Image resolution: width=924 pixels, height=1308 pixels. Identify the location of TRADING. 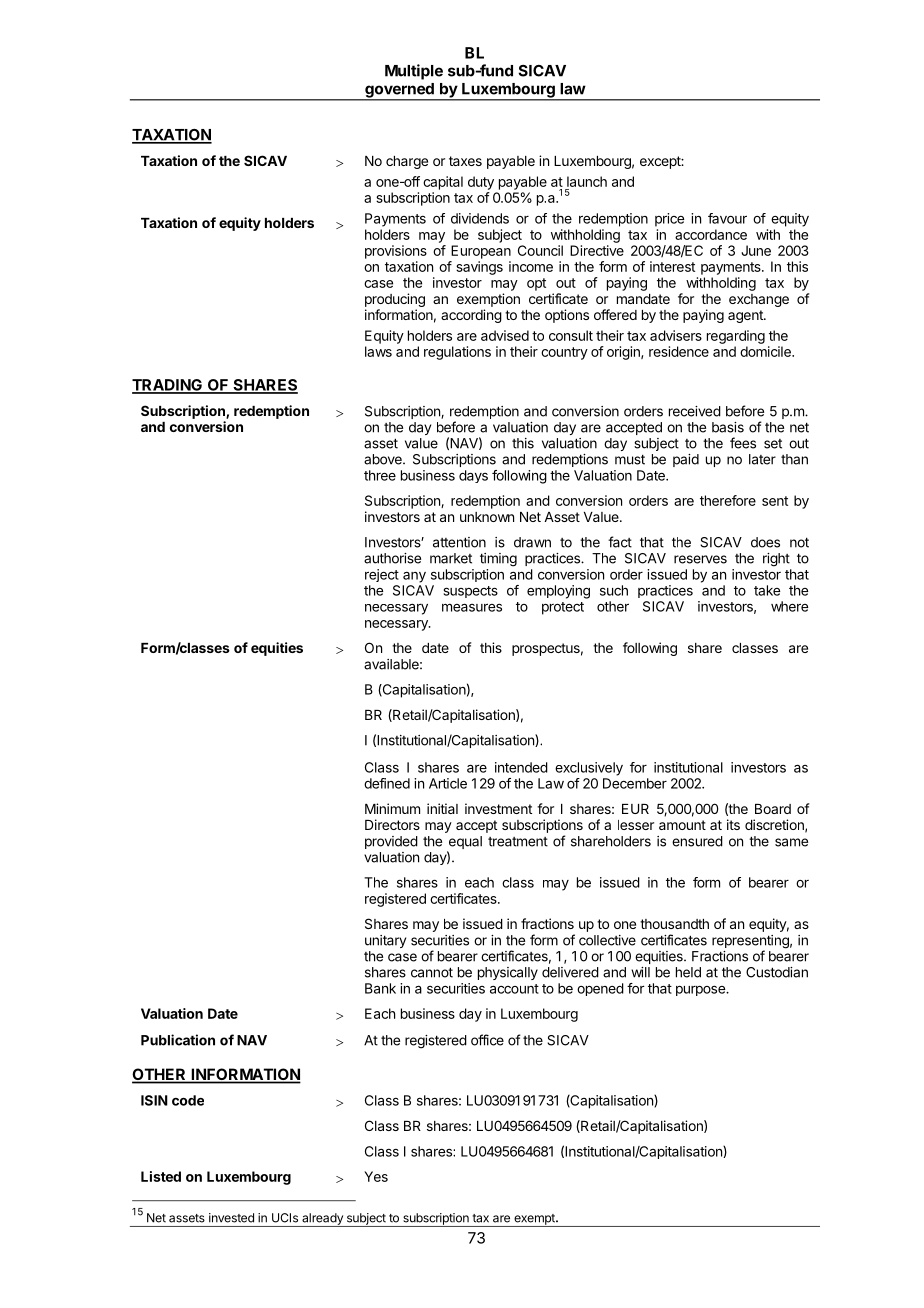
(168, 386).
